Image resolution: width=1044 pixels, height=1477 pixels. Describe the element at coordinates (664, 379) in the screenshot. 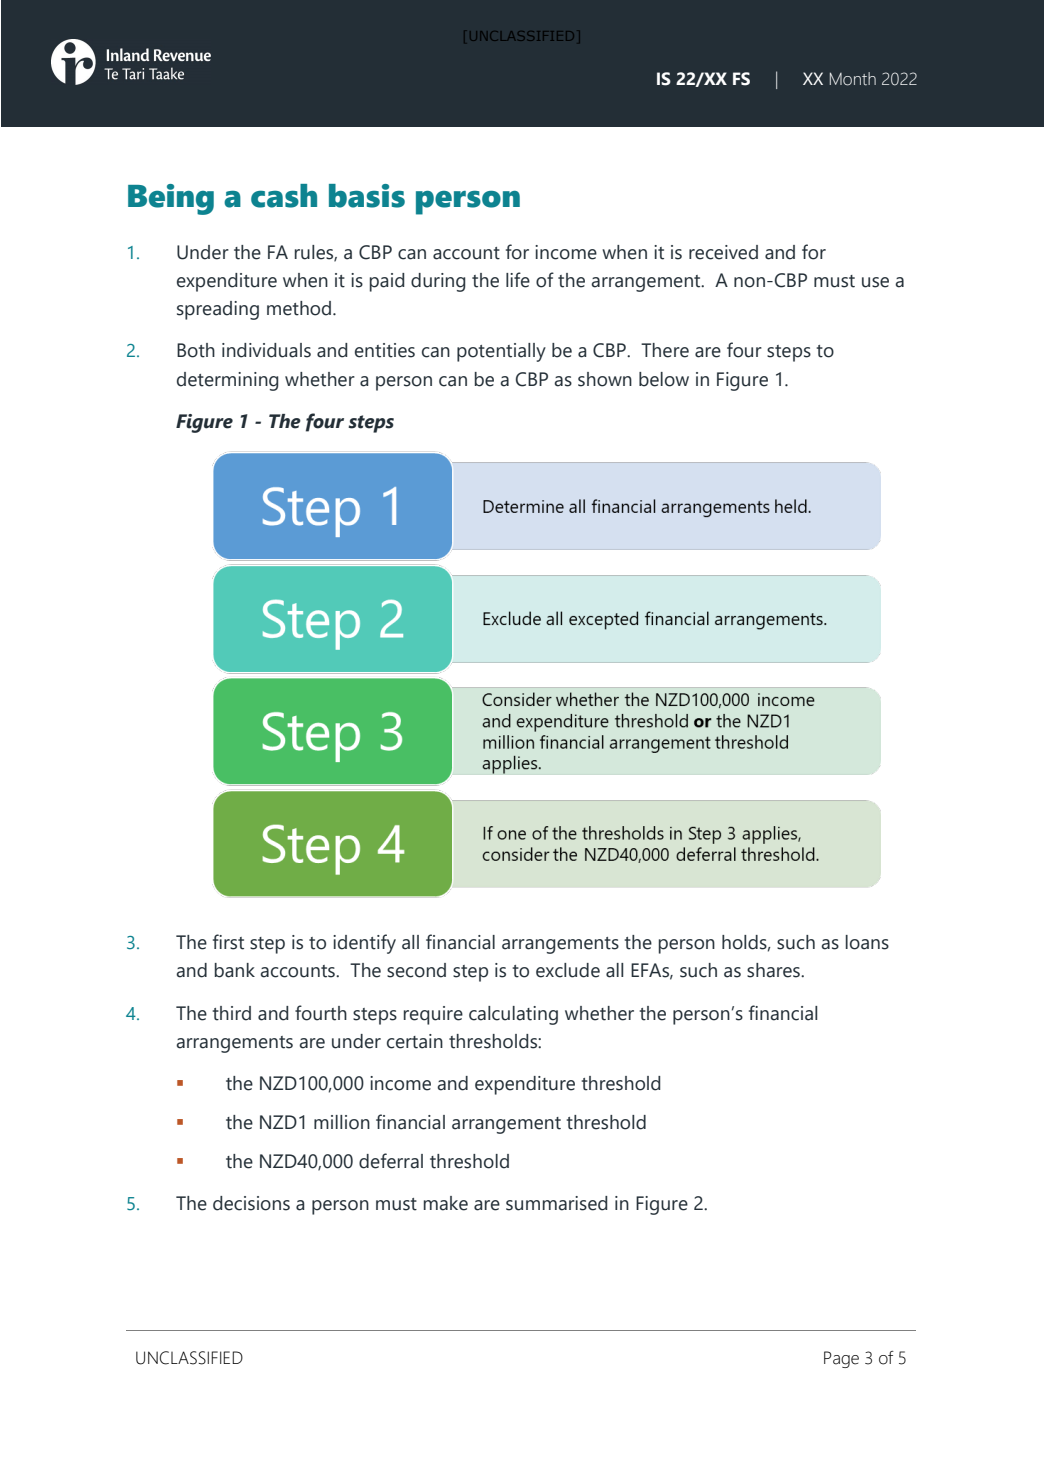

I see `below` at that location.
